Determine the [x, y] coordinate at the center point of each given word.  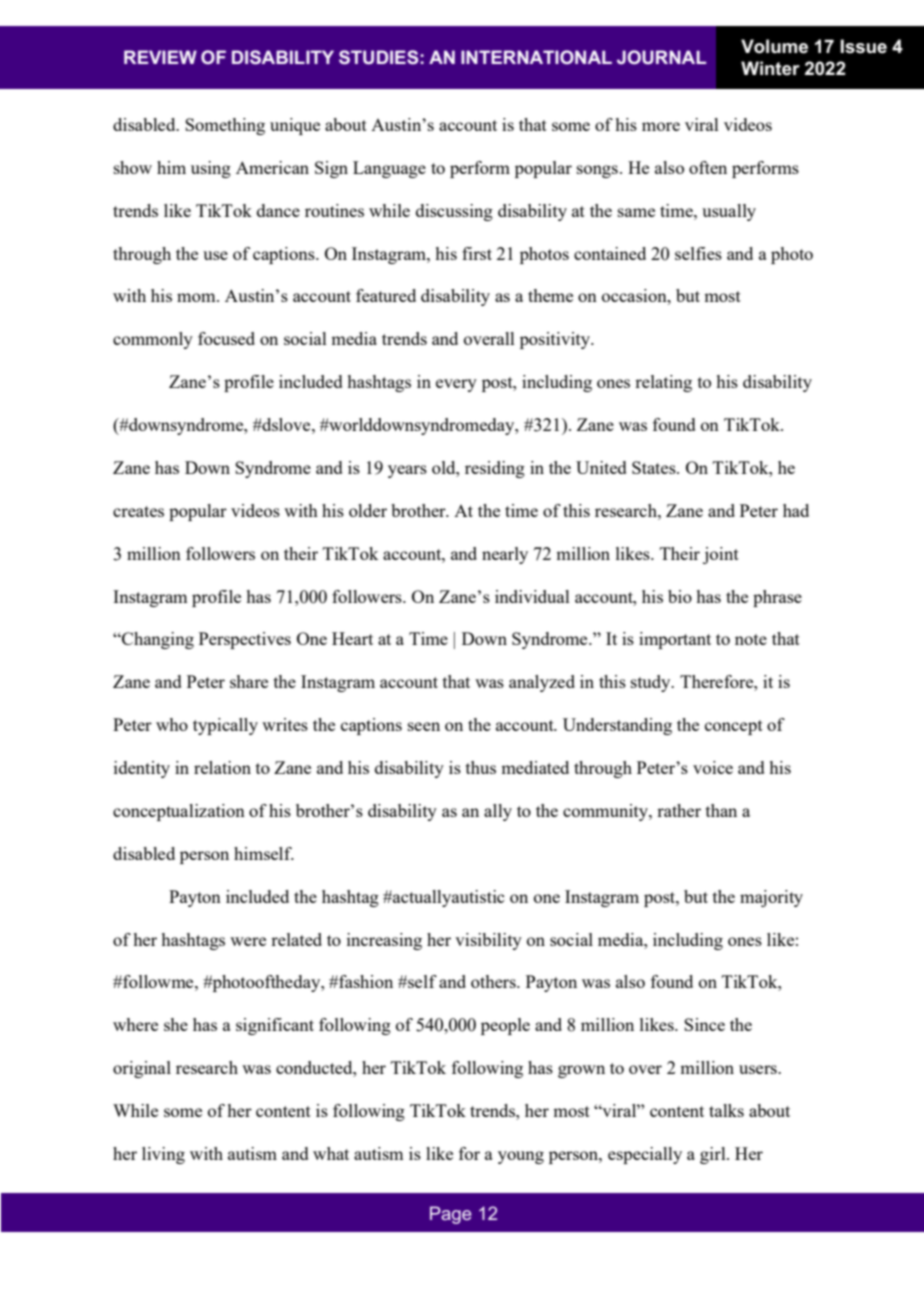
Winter [770, 68]
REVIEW [160, 57]
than [721, 810]
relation [222, 767]
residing [495, 469]
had [796, 510]
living [163, 1155]
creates [138, 511]
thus [481, 767]
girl [714, 1155]
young [521, 1157]
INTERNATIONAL [536, 57]
